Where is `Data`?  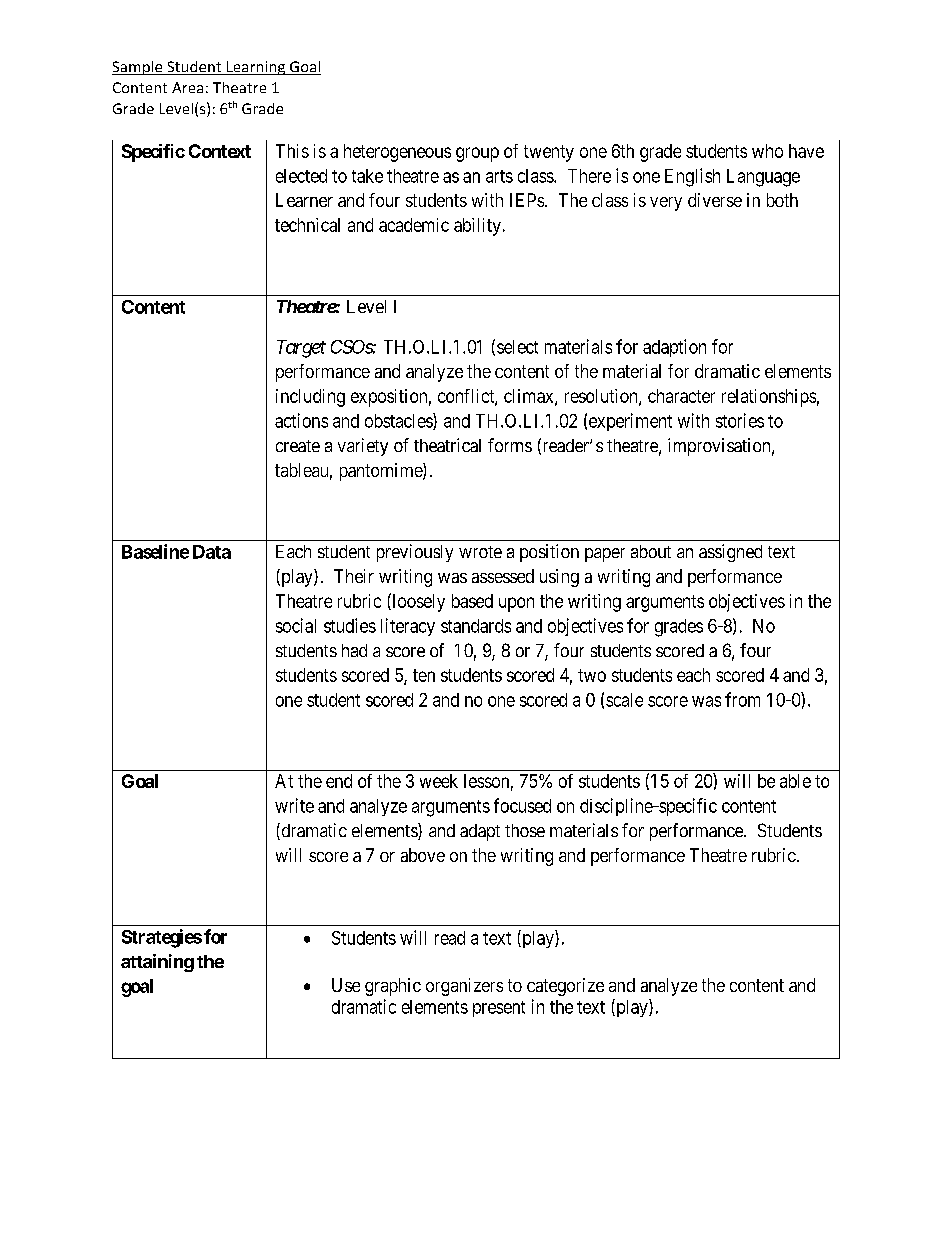
Data is located at coordinates (212, 552).
